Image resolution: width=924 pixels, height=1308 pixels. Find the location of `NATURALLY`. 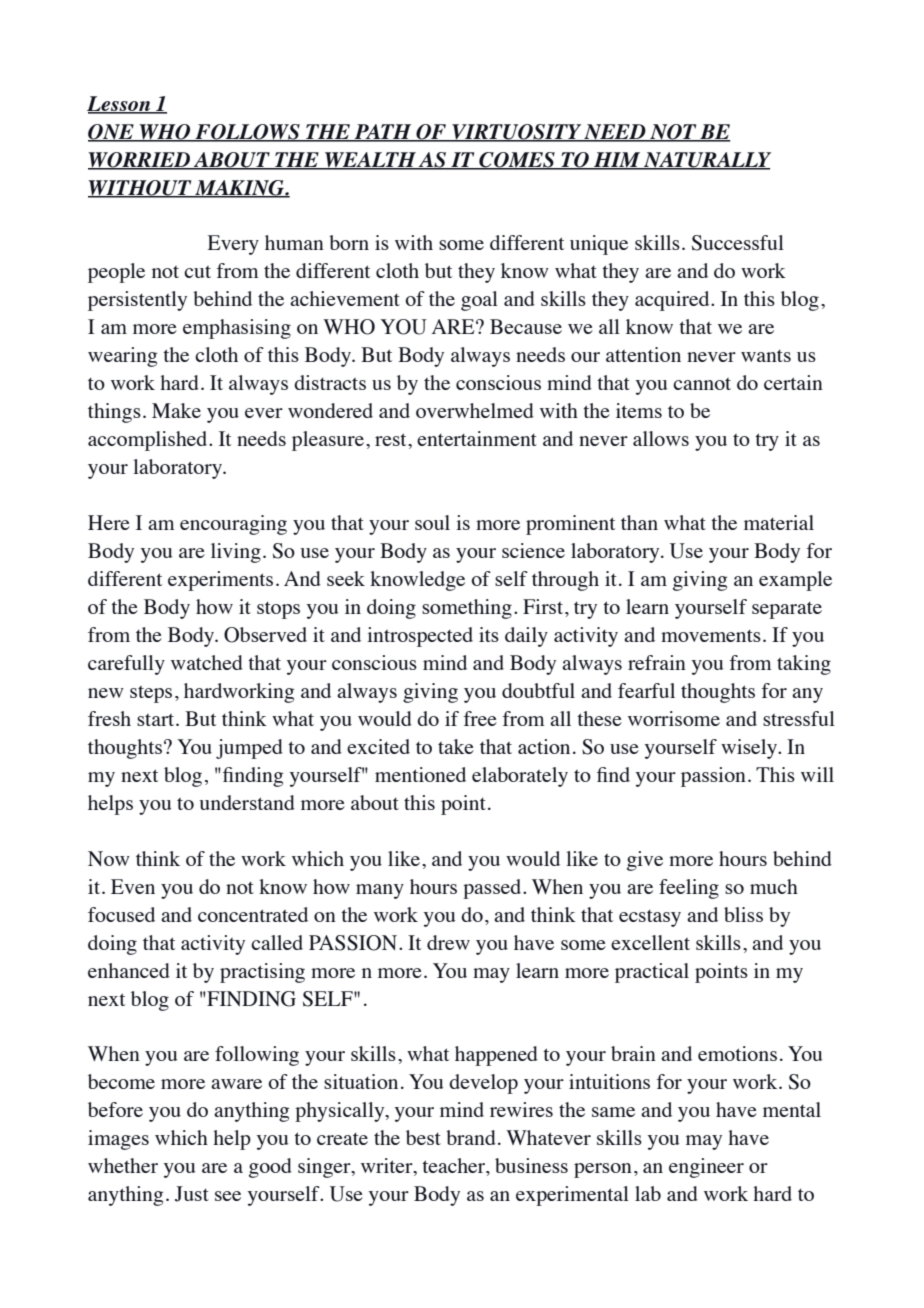

NATURALLY is located at coordinates (706, 160).
